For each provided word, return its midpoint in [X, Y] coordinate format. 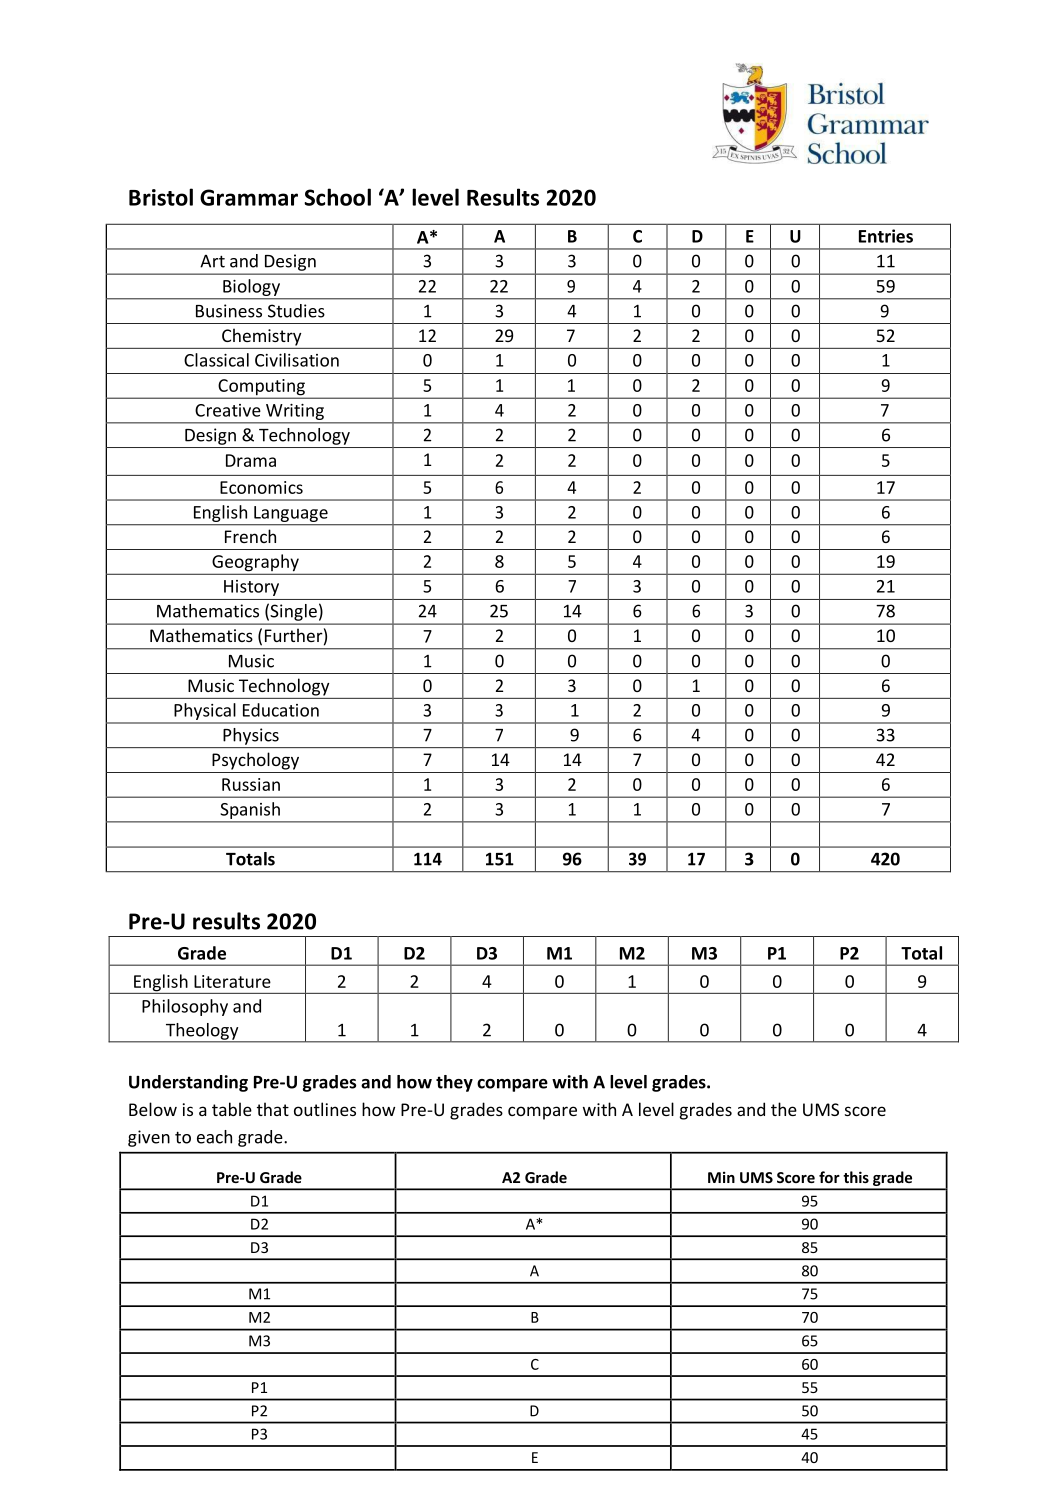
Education [281, 710]
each [214, 1137]
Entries [886, 236]
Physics [251, 736]
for [829, 1177]
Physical [205, 713]
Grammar [249, 197]
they [454, 1083]
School [337, 197]
